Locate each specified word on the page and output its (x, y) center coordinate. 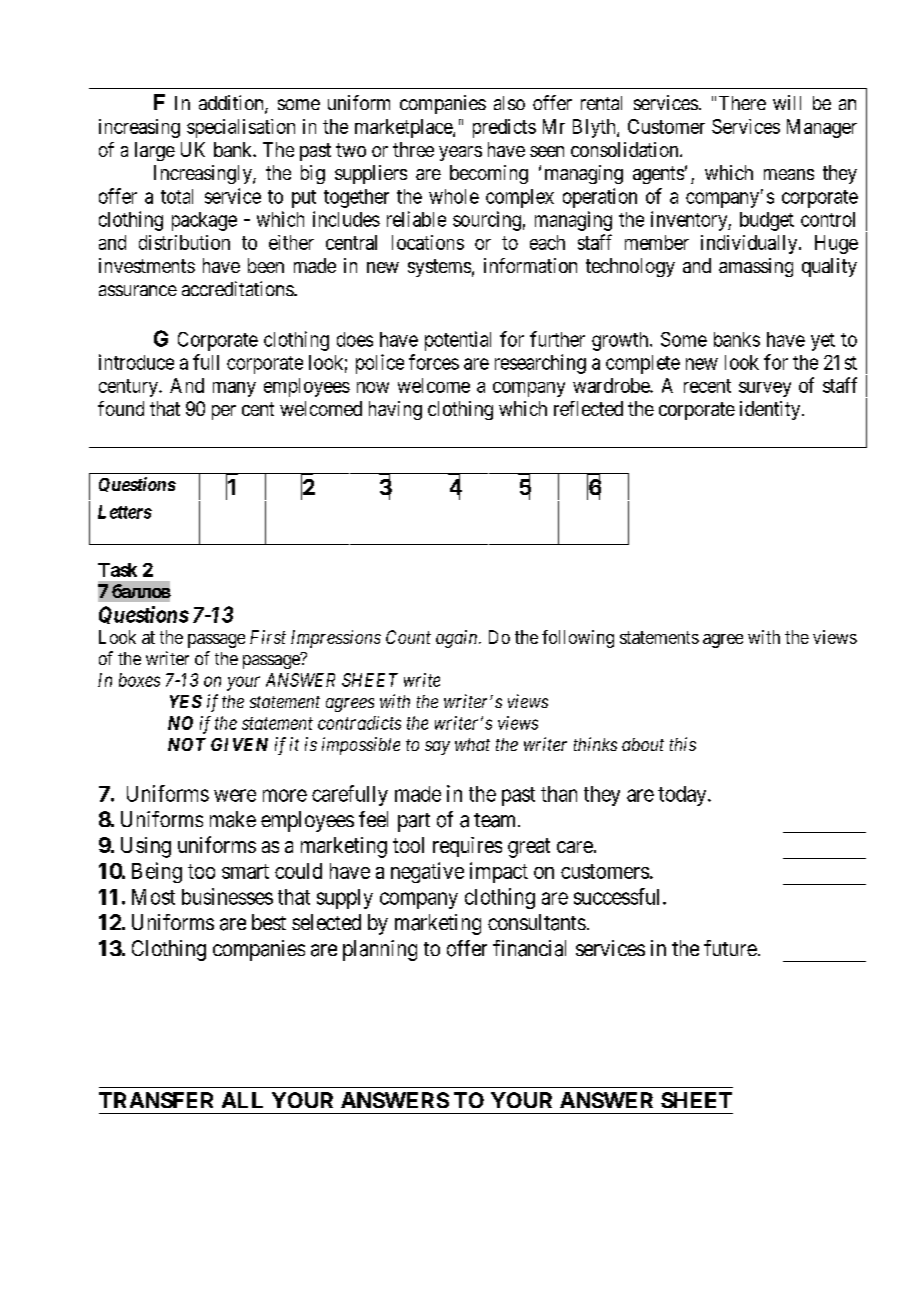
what (472, 744)
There (742, 103)
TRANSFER (156, 1100)
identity (771, 410)
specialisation (241, 128)
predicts (504, 128)
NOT (187, 744)
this (683, 744)
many (234, 389)
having (395, 410)
